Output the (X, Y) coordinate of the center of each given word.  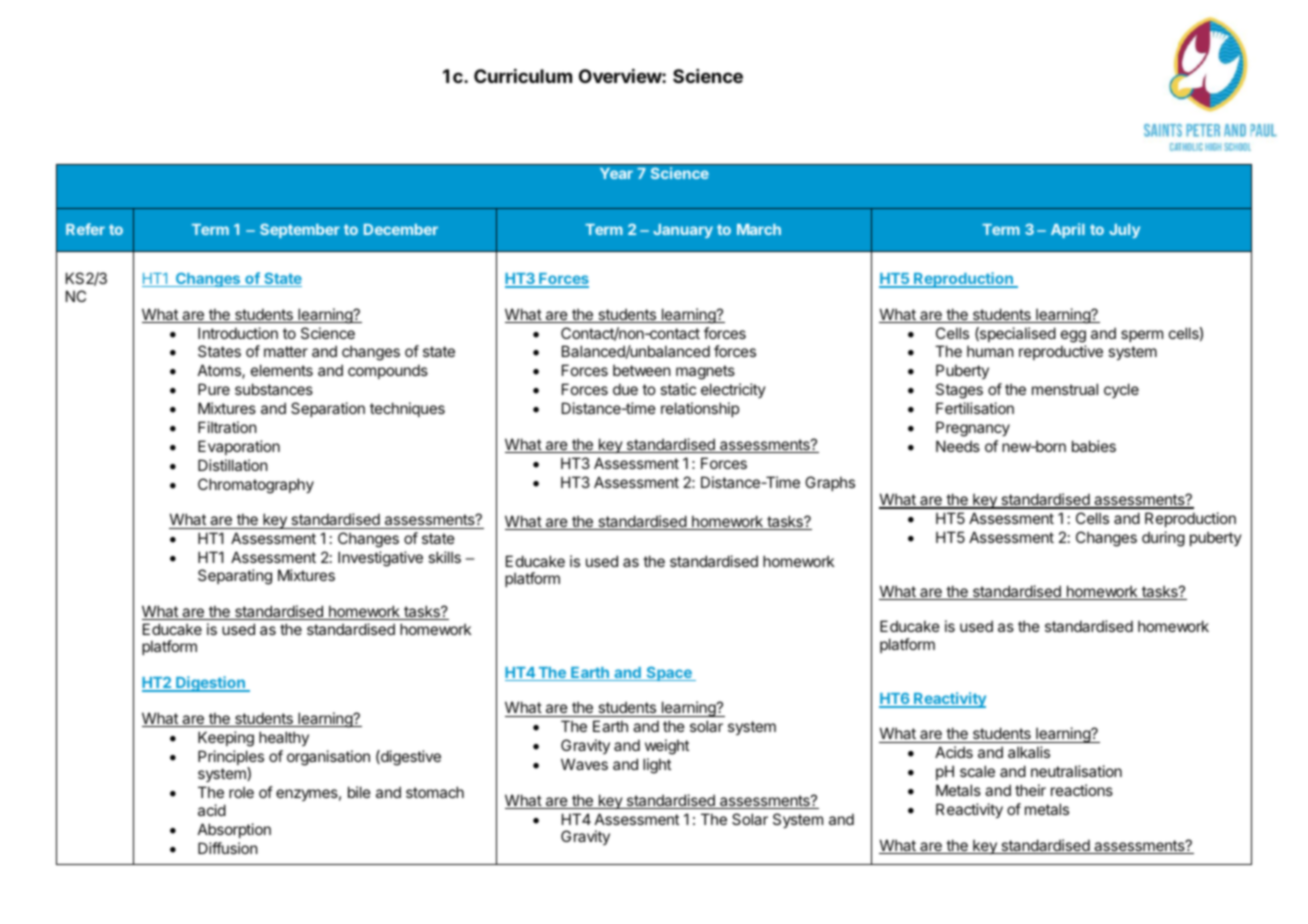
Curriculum (523, 76)
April (1068, 230)
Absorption (234, 830)
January (683, 231)
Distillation (233, 465)
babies (1094, 446)
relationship (700, 409)
